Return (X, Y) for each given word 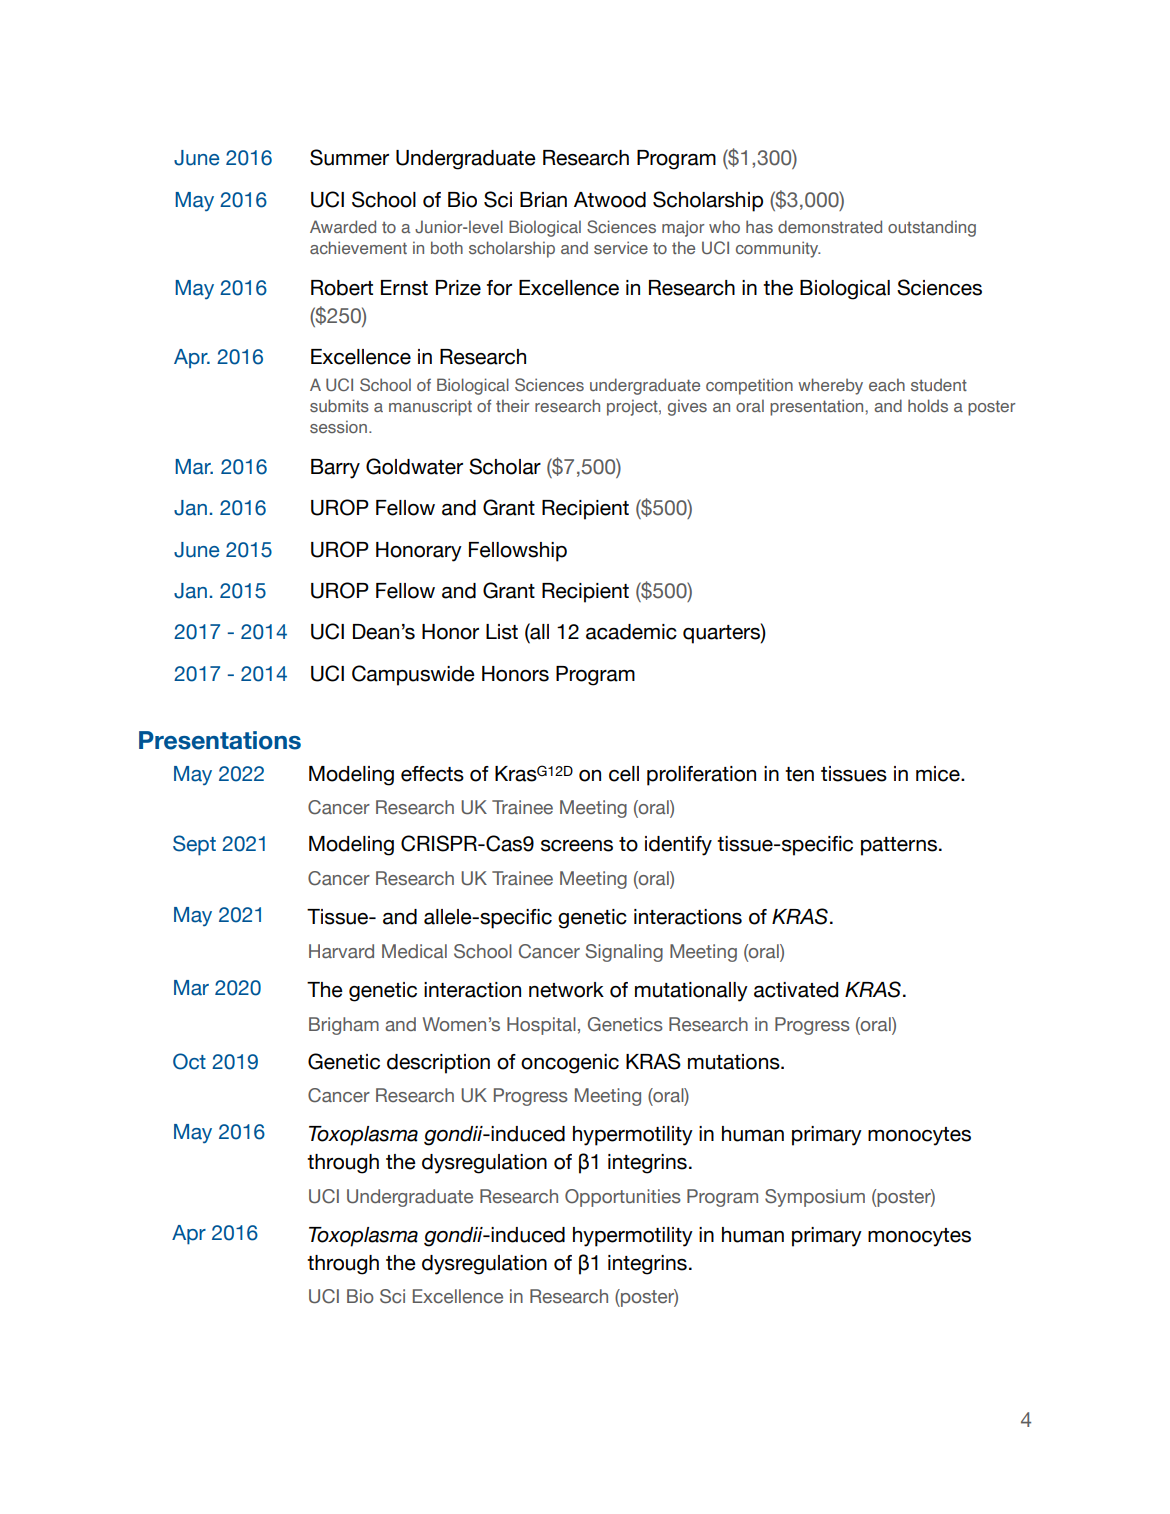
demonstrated (830, 226)
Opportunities (623, 1198)
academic (631, 632)
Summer (349, 157)
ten (799, 774)
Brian (543, 200)
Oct (189, 1061)
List (502, 632)
